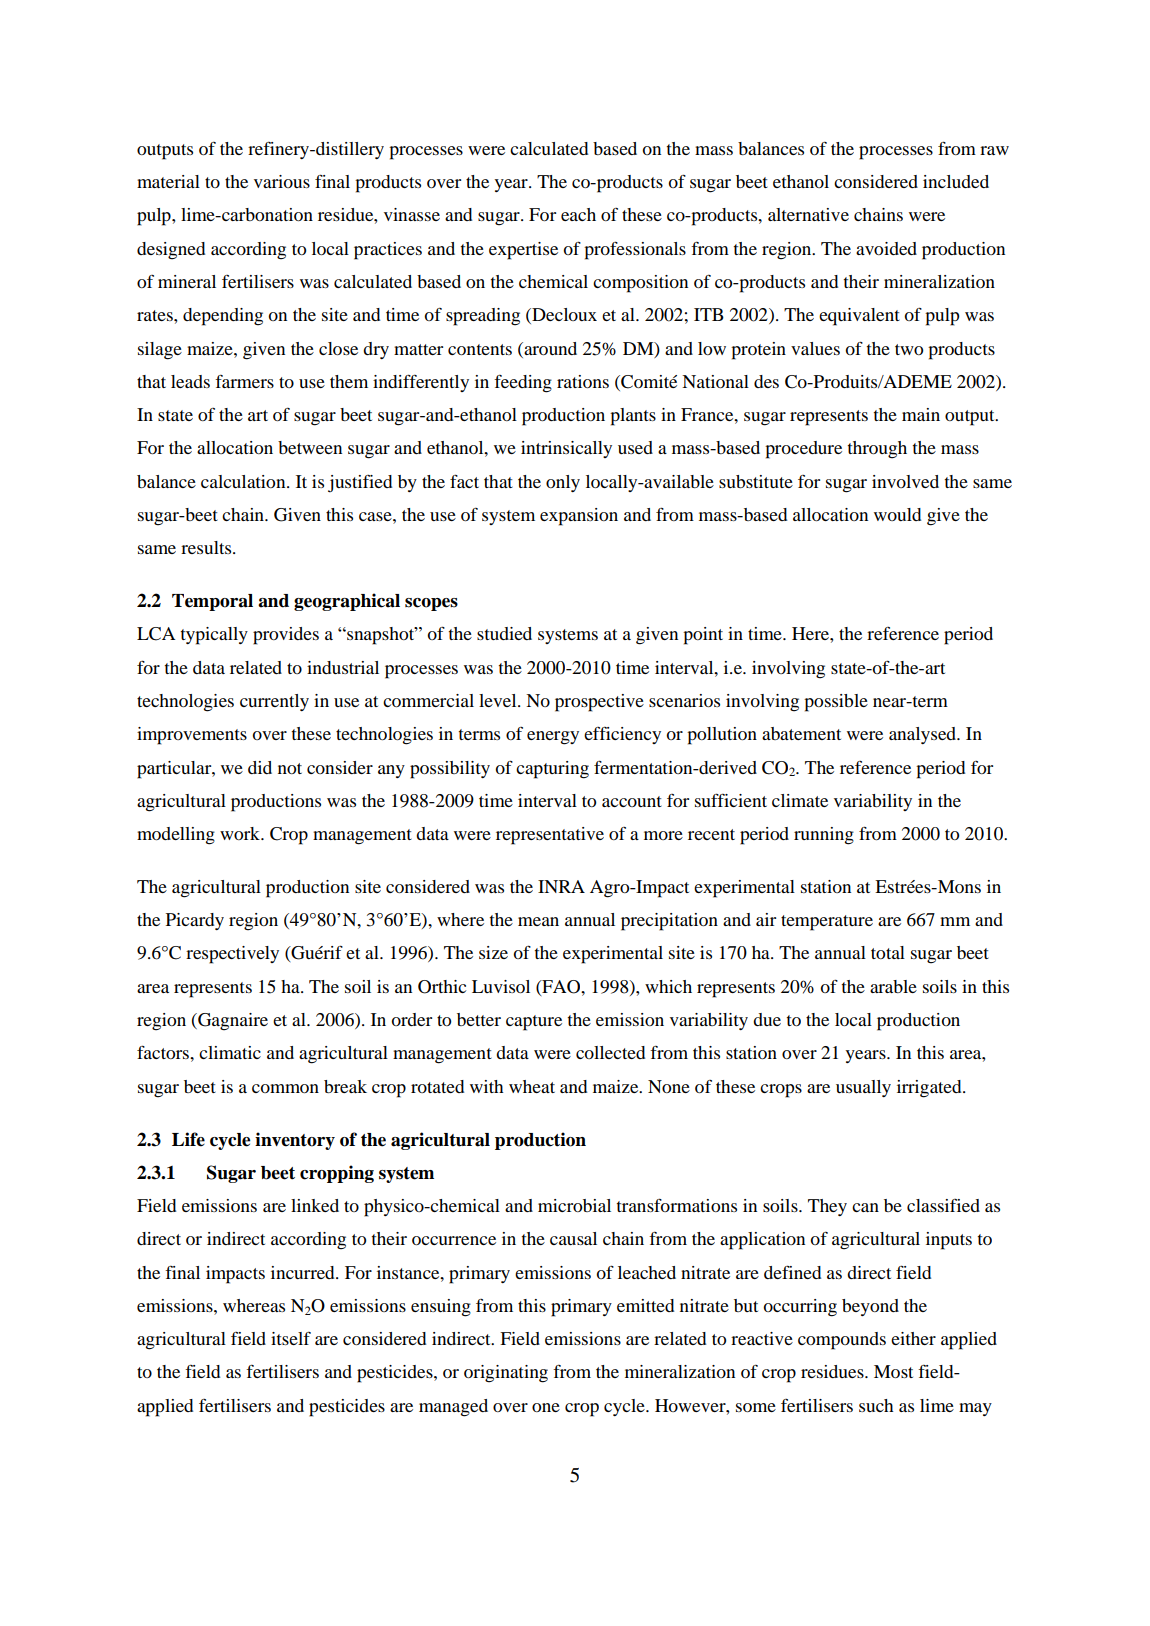  What do you see at coordinates (291, 1338) in the document?
I see `itself` at bounding box center [291, 1338].
